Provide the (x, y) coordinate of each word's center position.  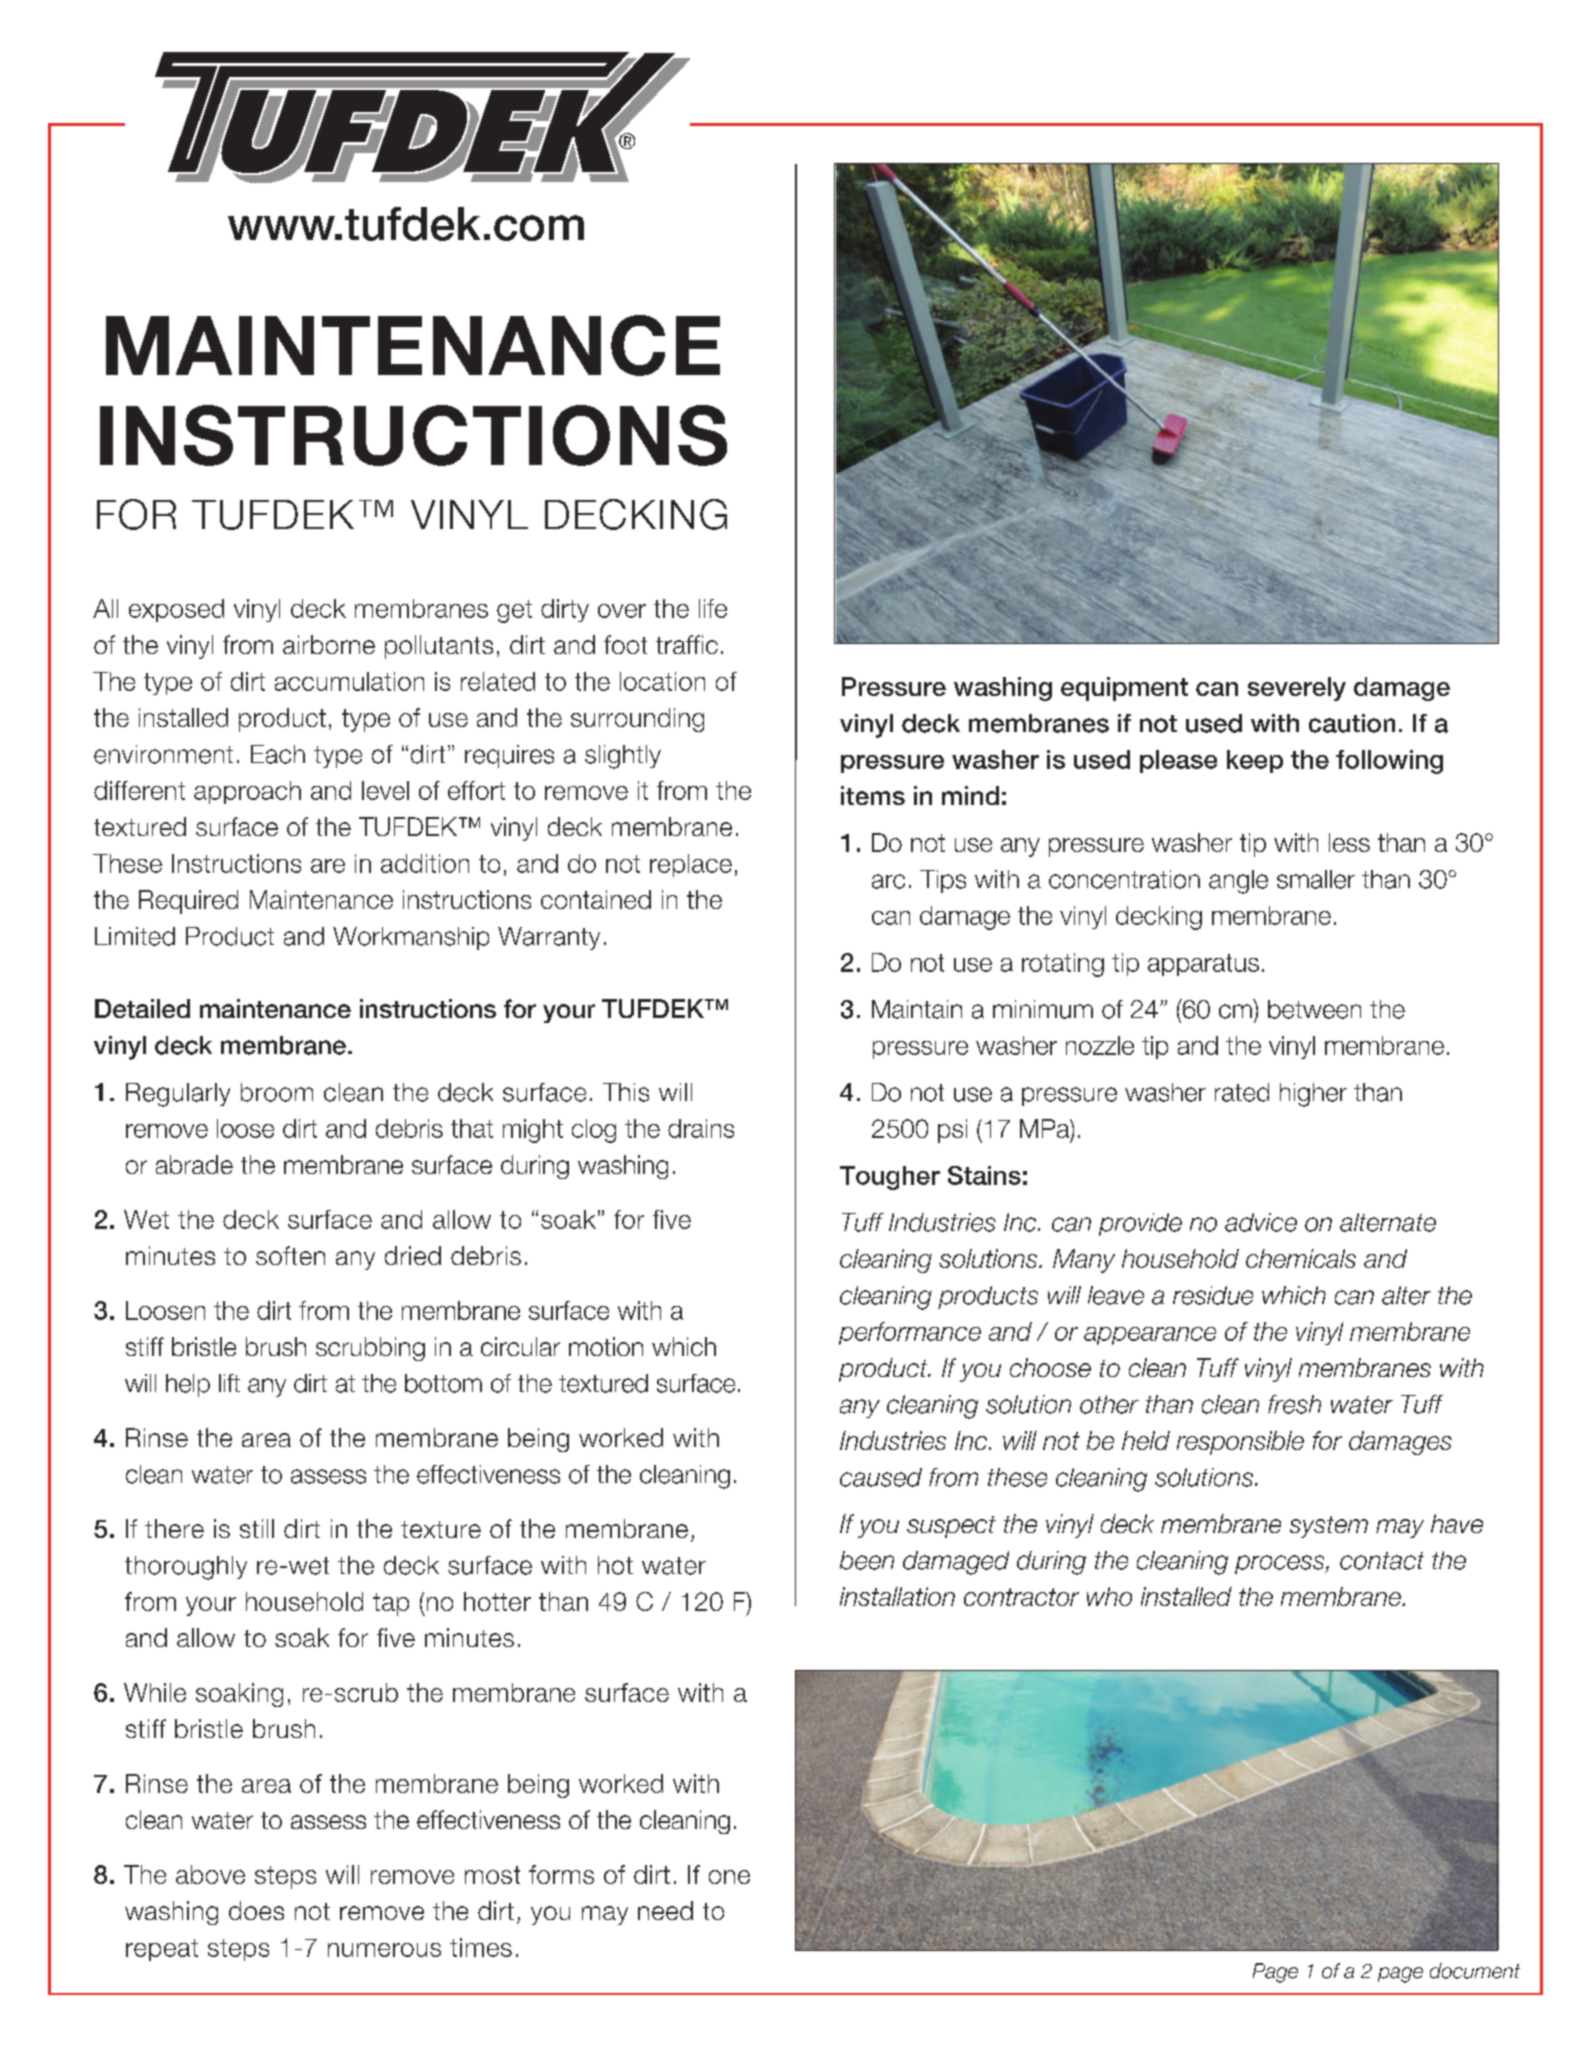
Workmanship (411, 938)
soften (290, 1255)
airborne (329, 644)
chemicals (1301, 1258)
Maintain (917, 1009)
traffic (687, 644)
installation (897, 1596)
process (1281, 1564)
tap (391, 1604)
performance (910, 1333)
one (729, 1877)
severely (1297, 689)
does (256, 1910)
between (1314, 1009)
